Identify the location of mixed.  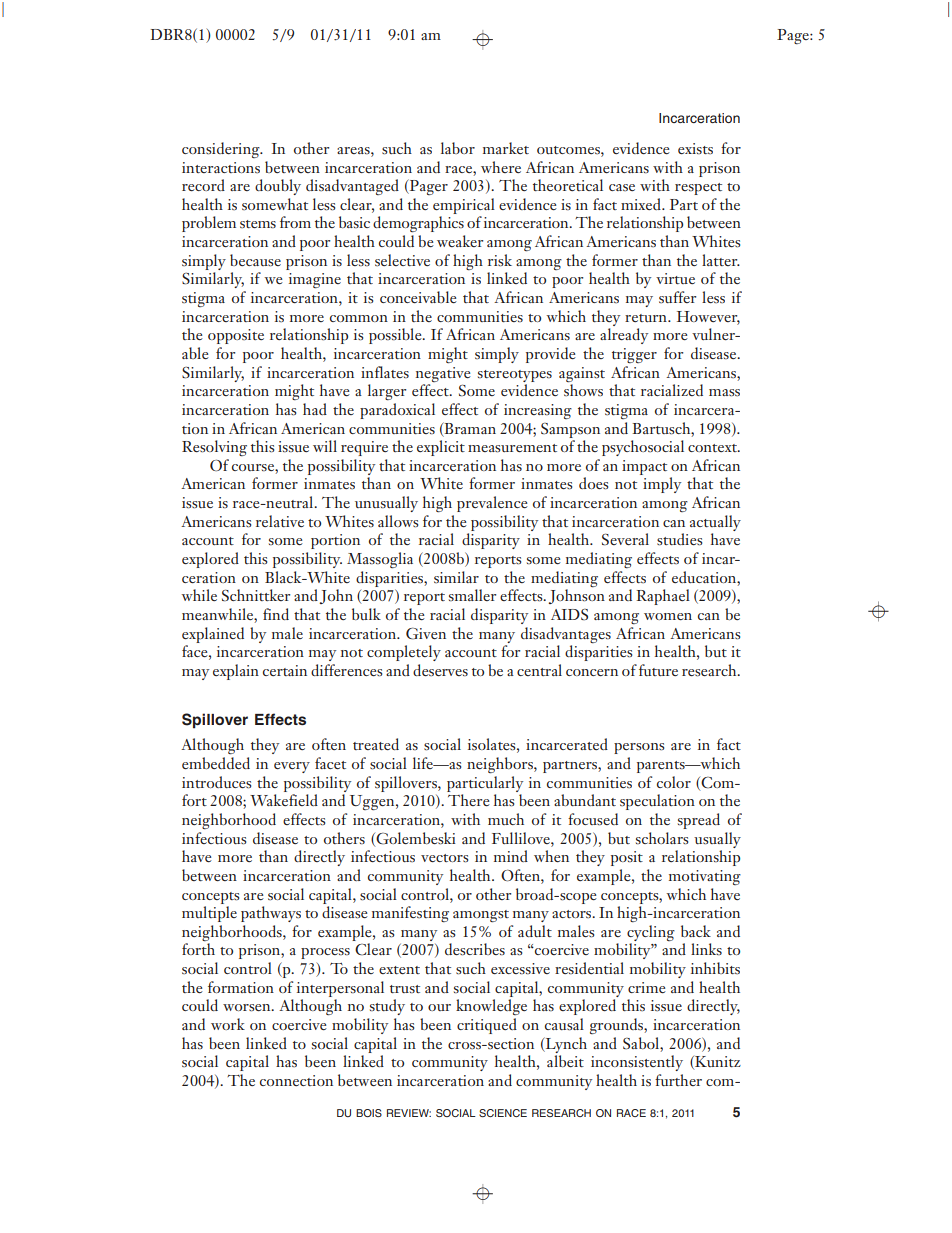
(642, 204).
